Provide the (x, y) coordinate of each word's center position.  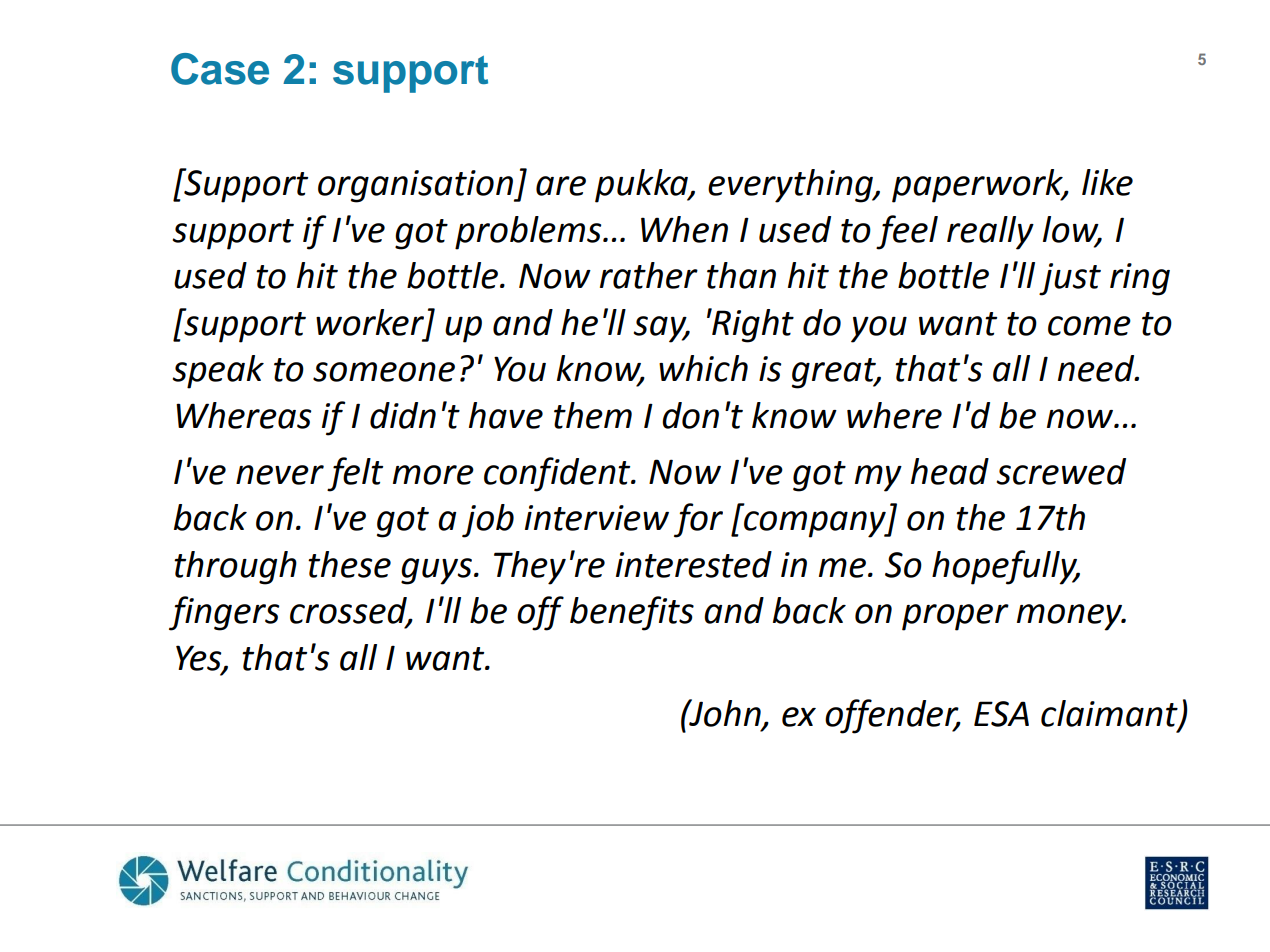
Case (220, 69)
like (1107, 182)
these (349, 564)
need (1097, 368)
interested (694, 564)
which (703, 368)
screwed (1061, 471)
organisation (416, 186)
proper (955, 617)
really (990, 233)
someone (384, 372)
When (684, 229)
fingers (224, 613)
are (561, 186)
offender (893, 716)
